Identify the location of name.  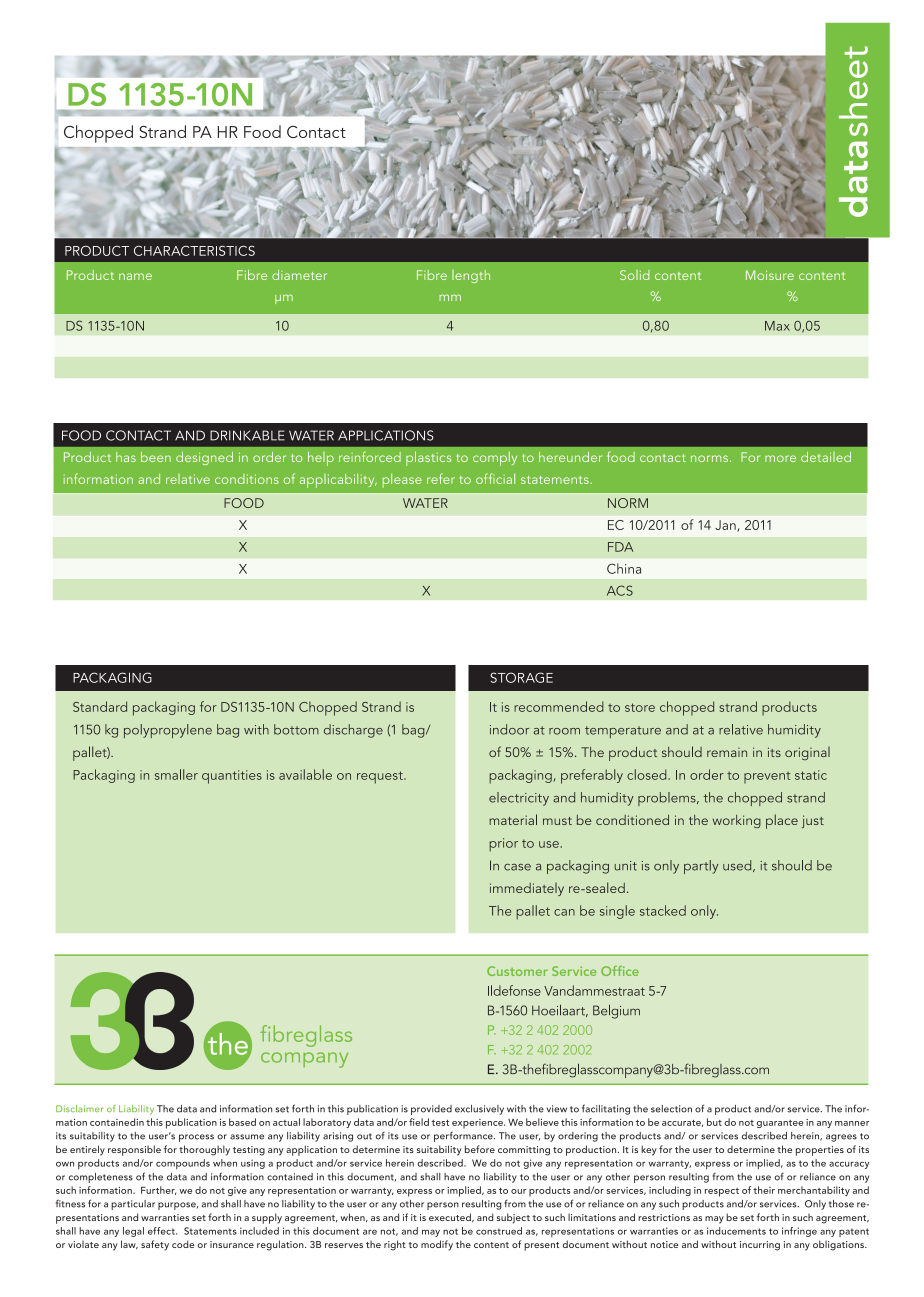
(135, 276).
